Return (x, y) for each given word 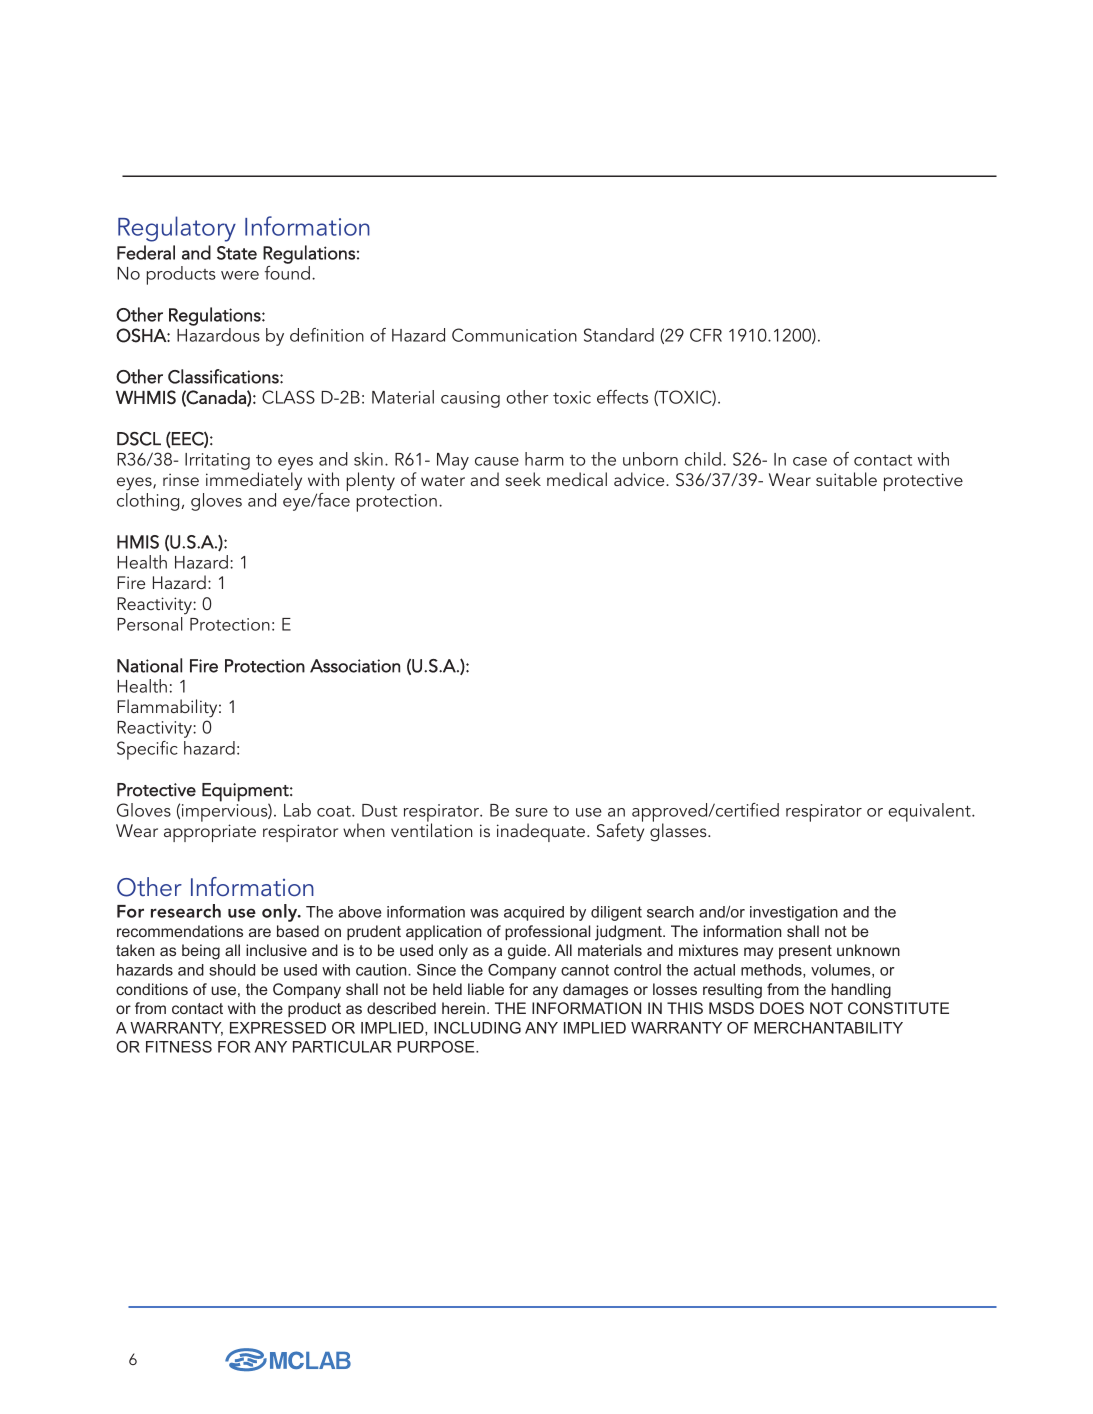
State (237, 253)
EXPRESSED (278, 1028)
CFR (706, 335)
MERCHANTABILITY (828, 1028)
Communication (514, 335)
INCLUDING (477, 1028)
